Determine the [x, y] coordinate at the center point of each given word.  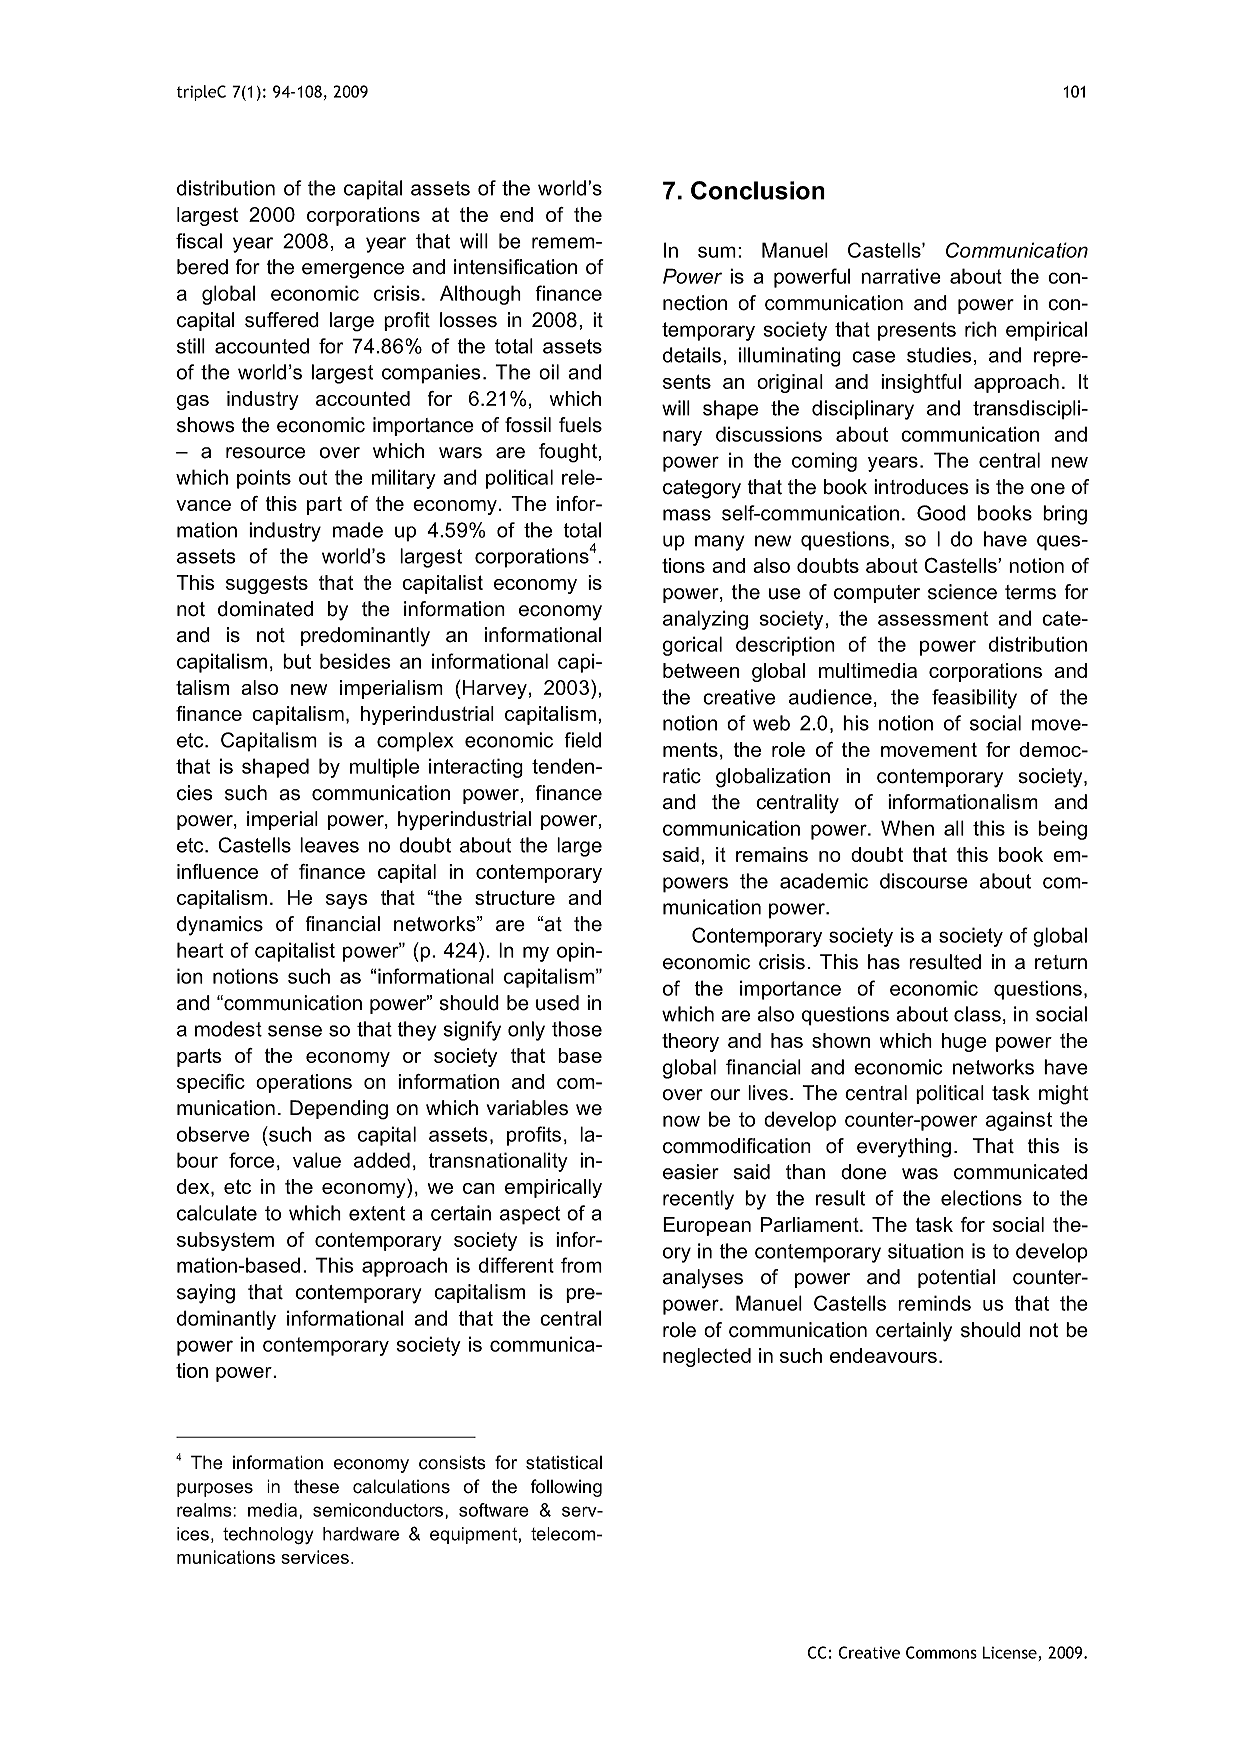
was [920, 1174]
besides [355, 661]
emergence [353, 271]
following [566, 1488]
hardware [361, 1534]
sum [717, 252]
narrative [901, 276]
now [681, 1121]
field [582, 740]
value [317, 1160]
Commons [941, 1652]
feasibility [974, 699]
